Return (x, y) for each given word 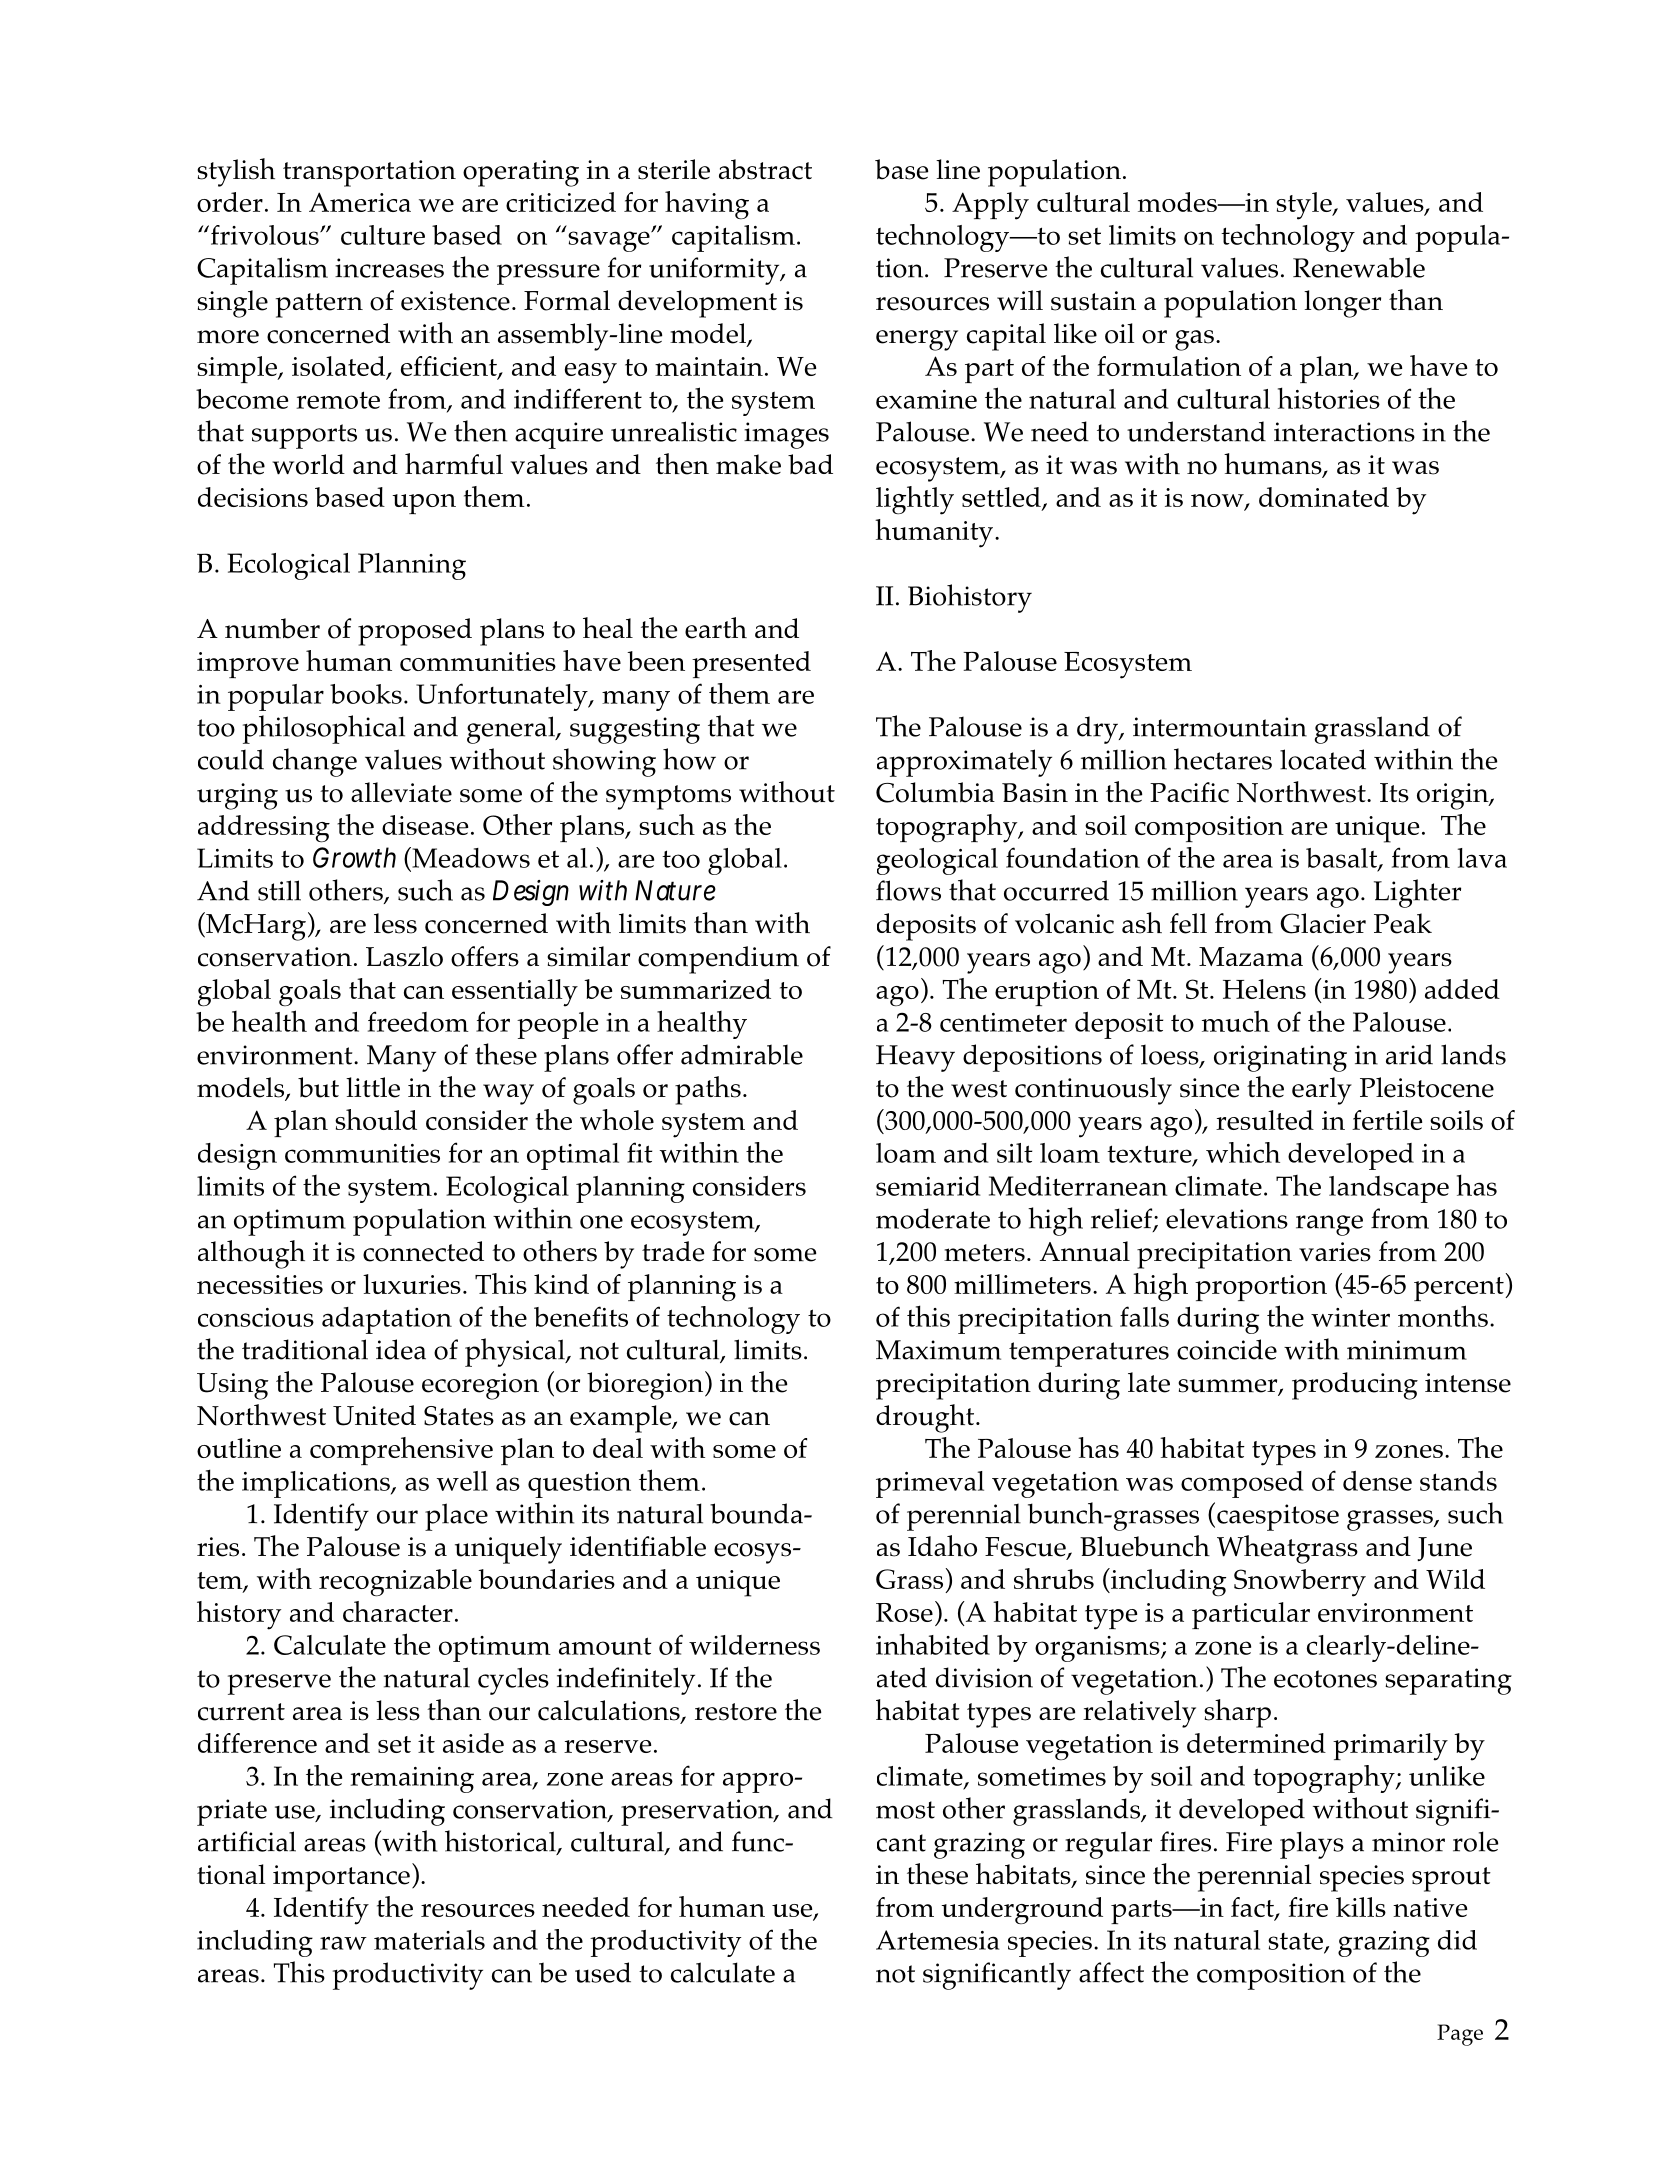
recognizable (395, 1583)
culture (383, 235)
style (1305, 206)
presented (751, 664)
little (373, 1087)
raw (343, 1943)
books (366, 694)
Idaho (942, 1546)
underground (1022, 1910)
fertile (1387, 1120)
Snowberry (1300, 1583)
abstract (765, 169)
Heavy (915, 1058)
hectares (1223, 759)
